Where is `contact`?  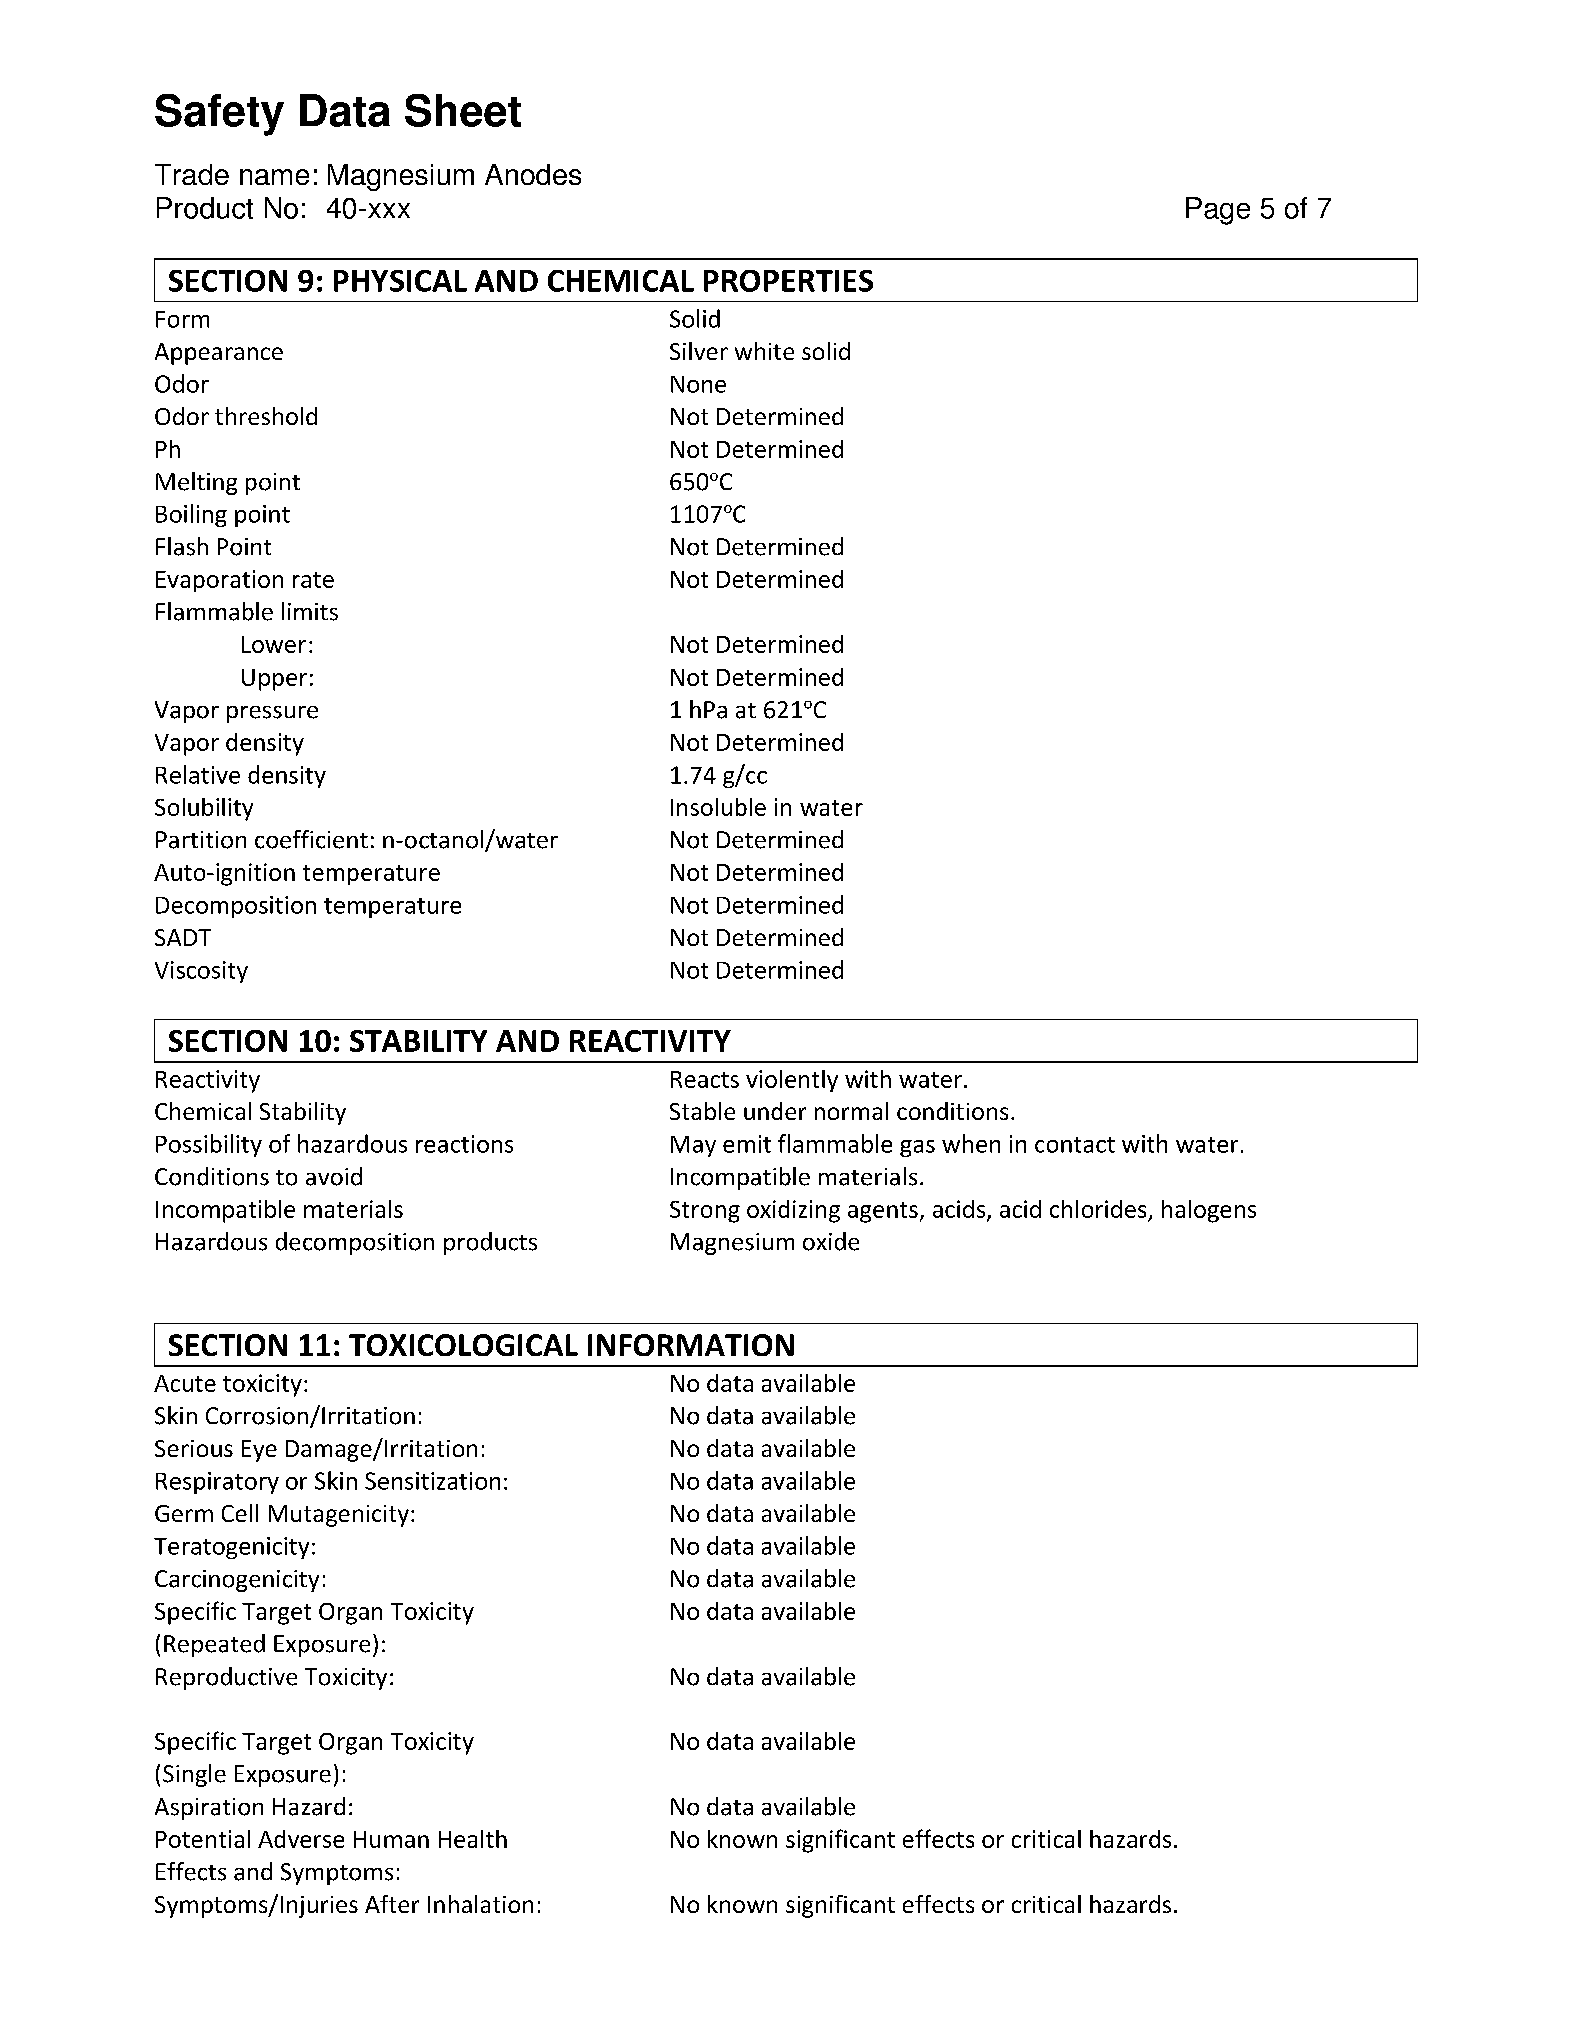
contact is located at coordinates (1075, 1145).
